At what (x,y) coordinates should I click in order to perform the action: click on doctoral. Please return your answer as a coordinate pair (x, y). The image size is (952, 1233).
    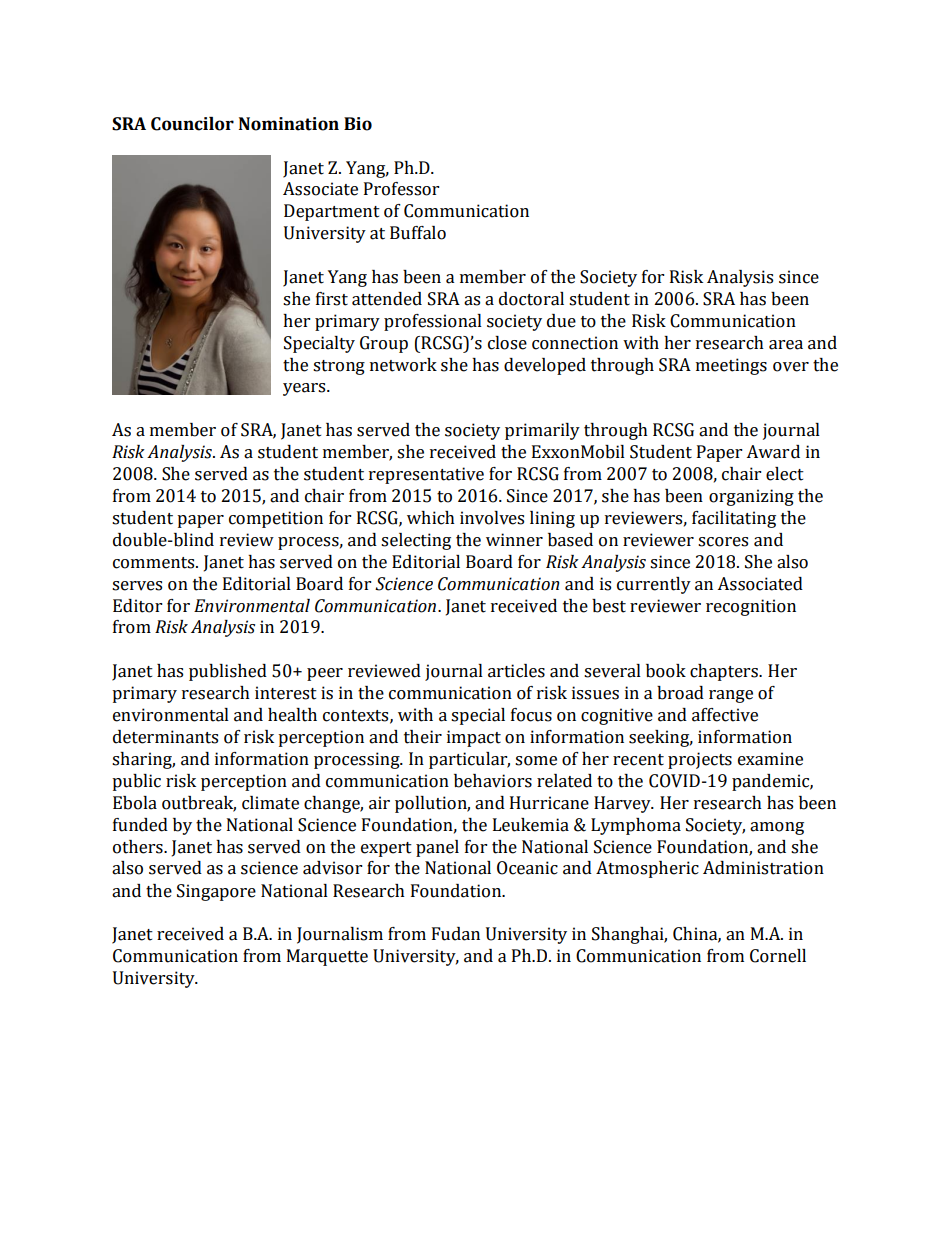
    Looking at the image, I should click on (531, 299).
